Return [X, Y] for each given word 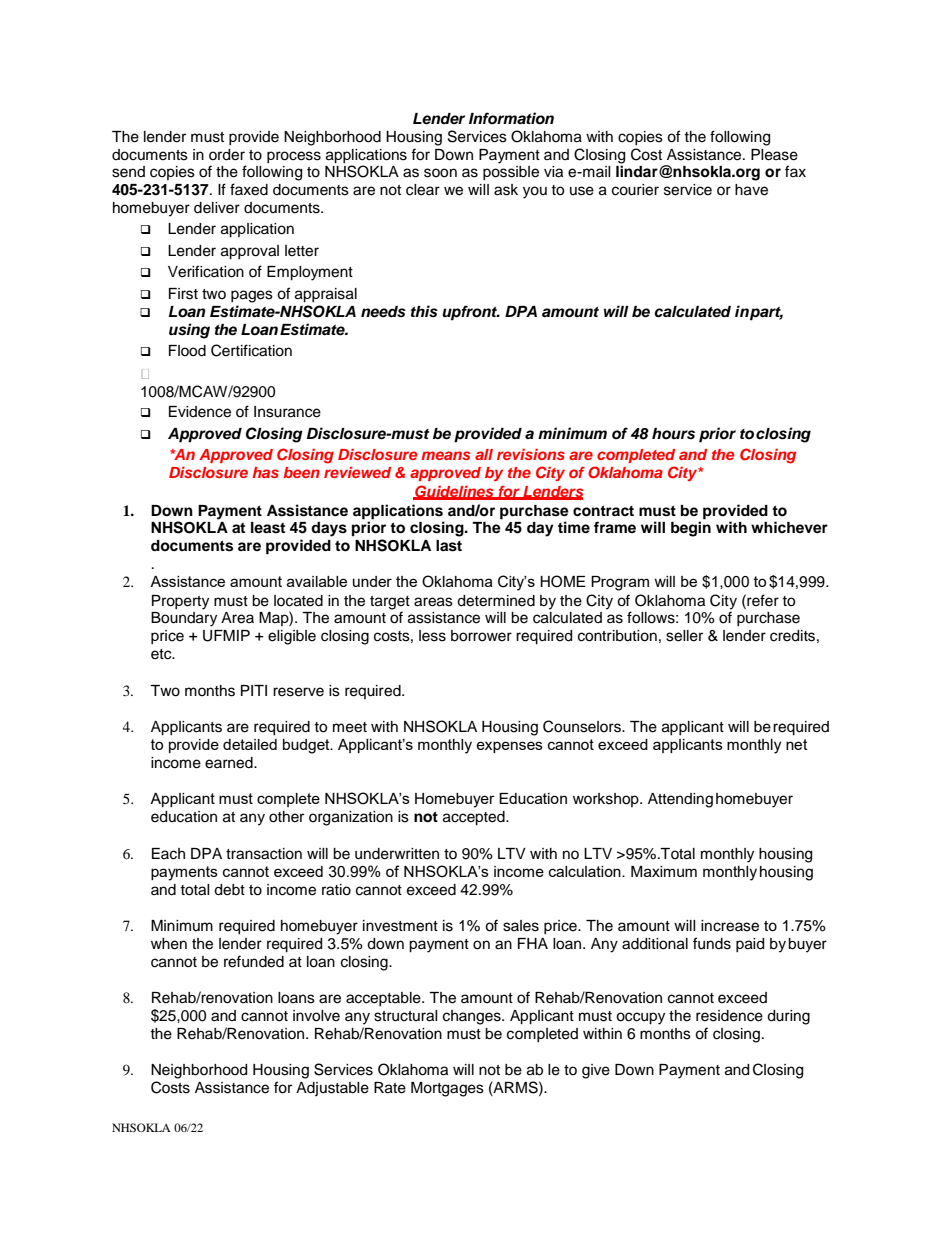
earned [230, 763]
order [227, 155]
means [445, 455]
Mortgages [447, 1089]
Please [774, 155]
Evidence [200, 412]
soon [440, 173]
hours [673, 434]
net [797, 744]
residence [729, 1016]
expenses [509, 747]
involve [316, 1016]
